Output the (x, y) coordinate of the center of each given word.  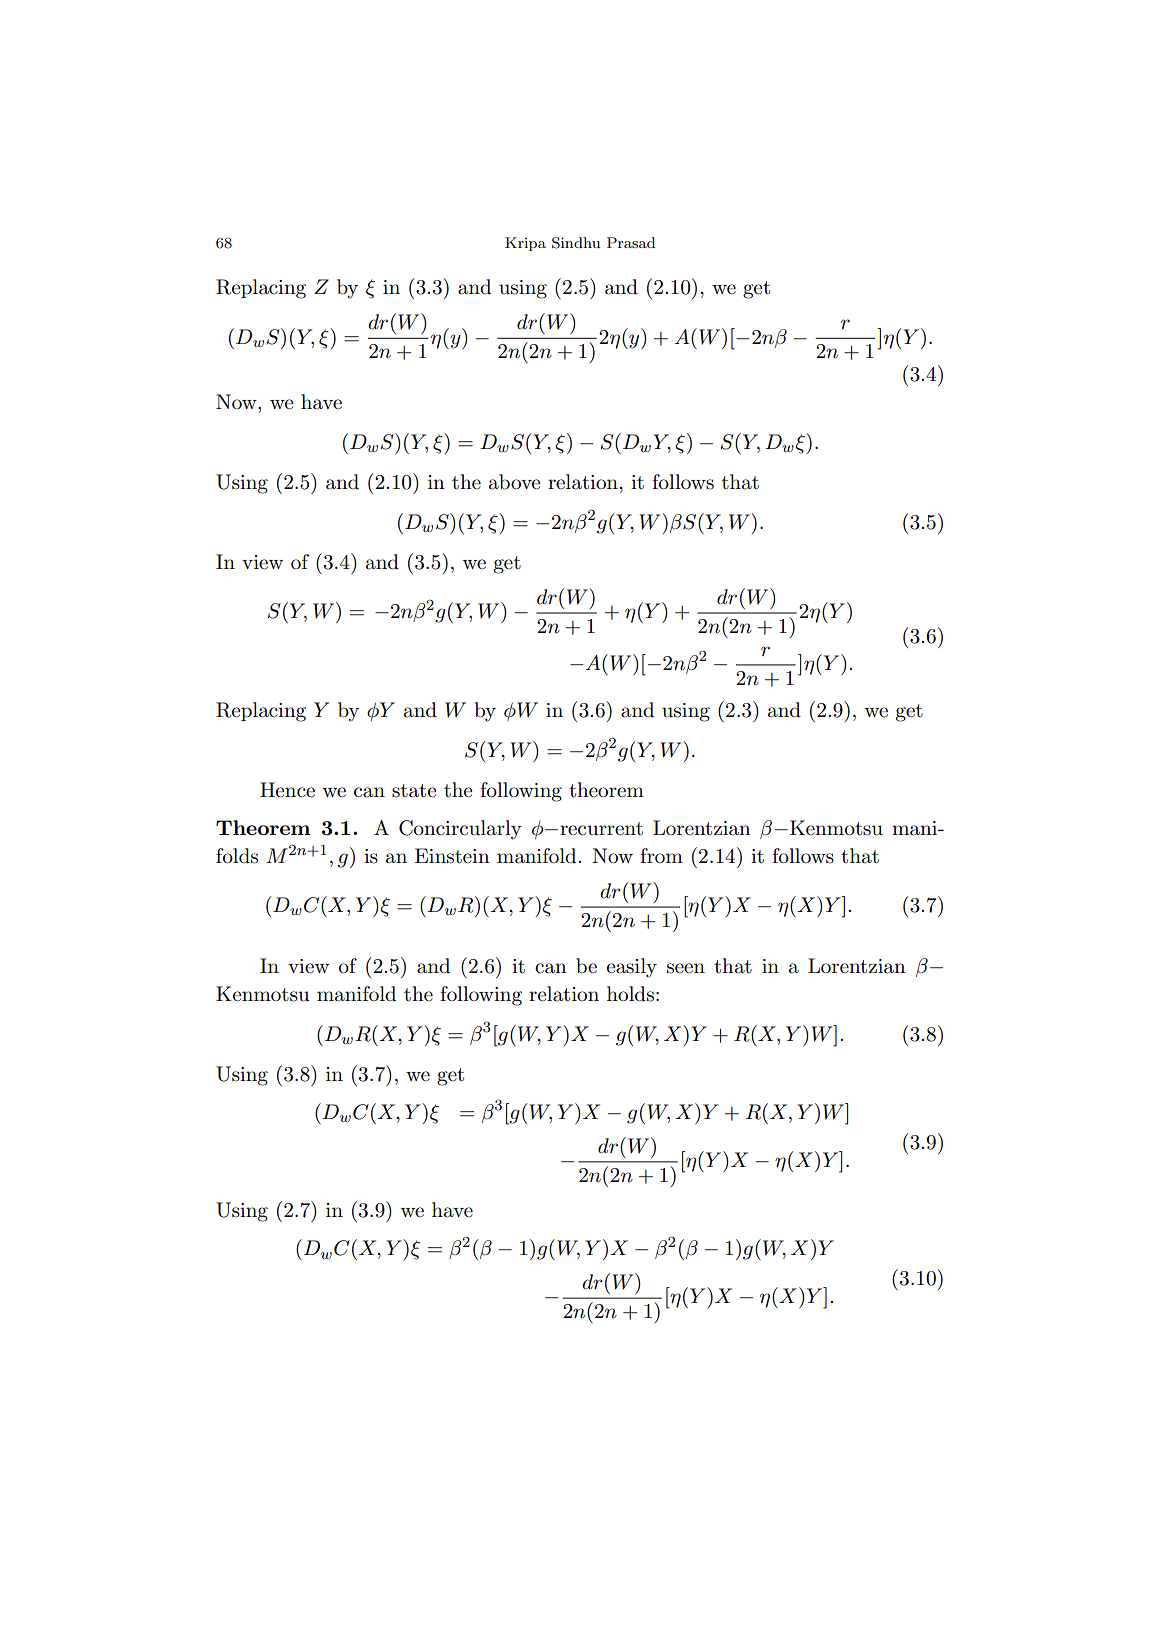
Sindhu (576, 243)
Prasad (631, 242)
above (514, 482)
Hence (287, 790)
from (661, 855)
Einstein (452, 856)
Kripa (525, 244)
